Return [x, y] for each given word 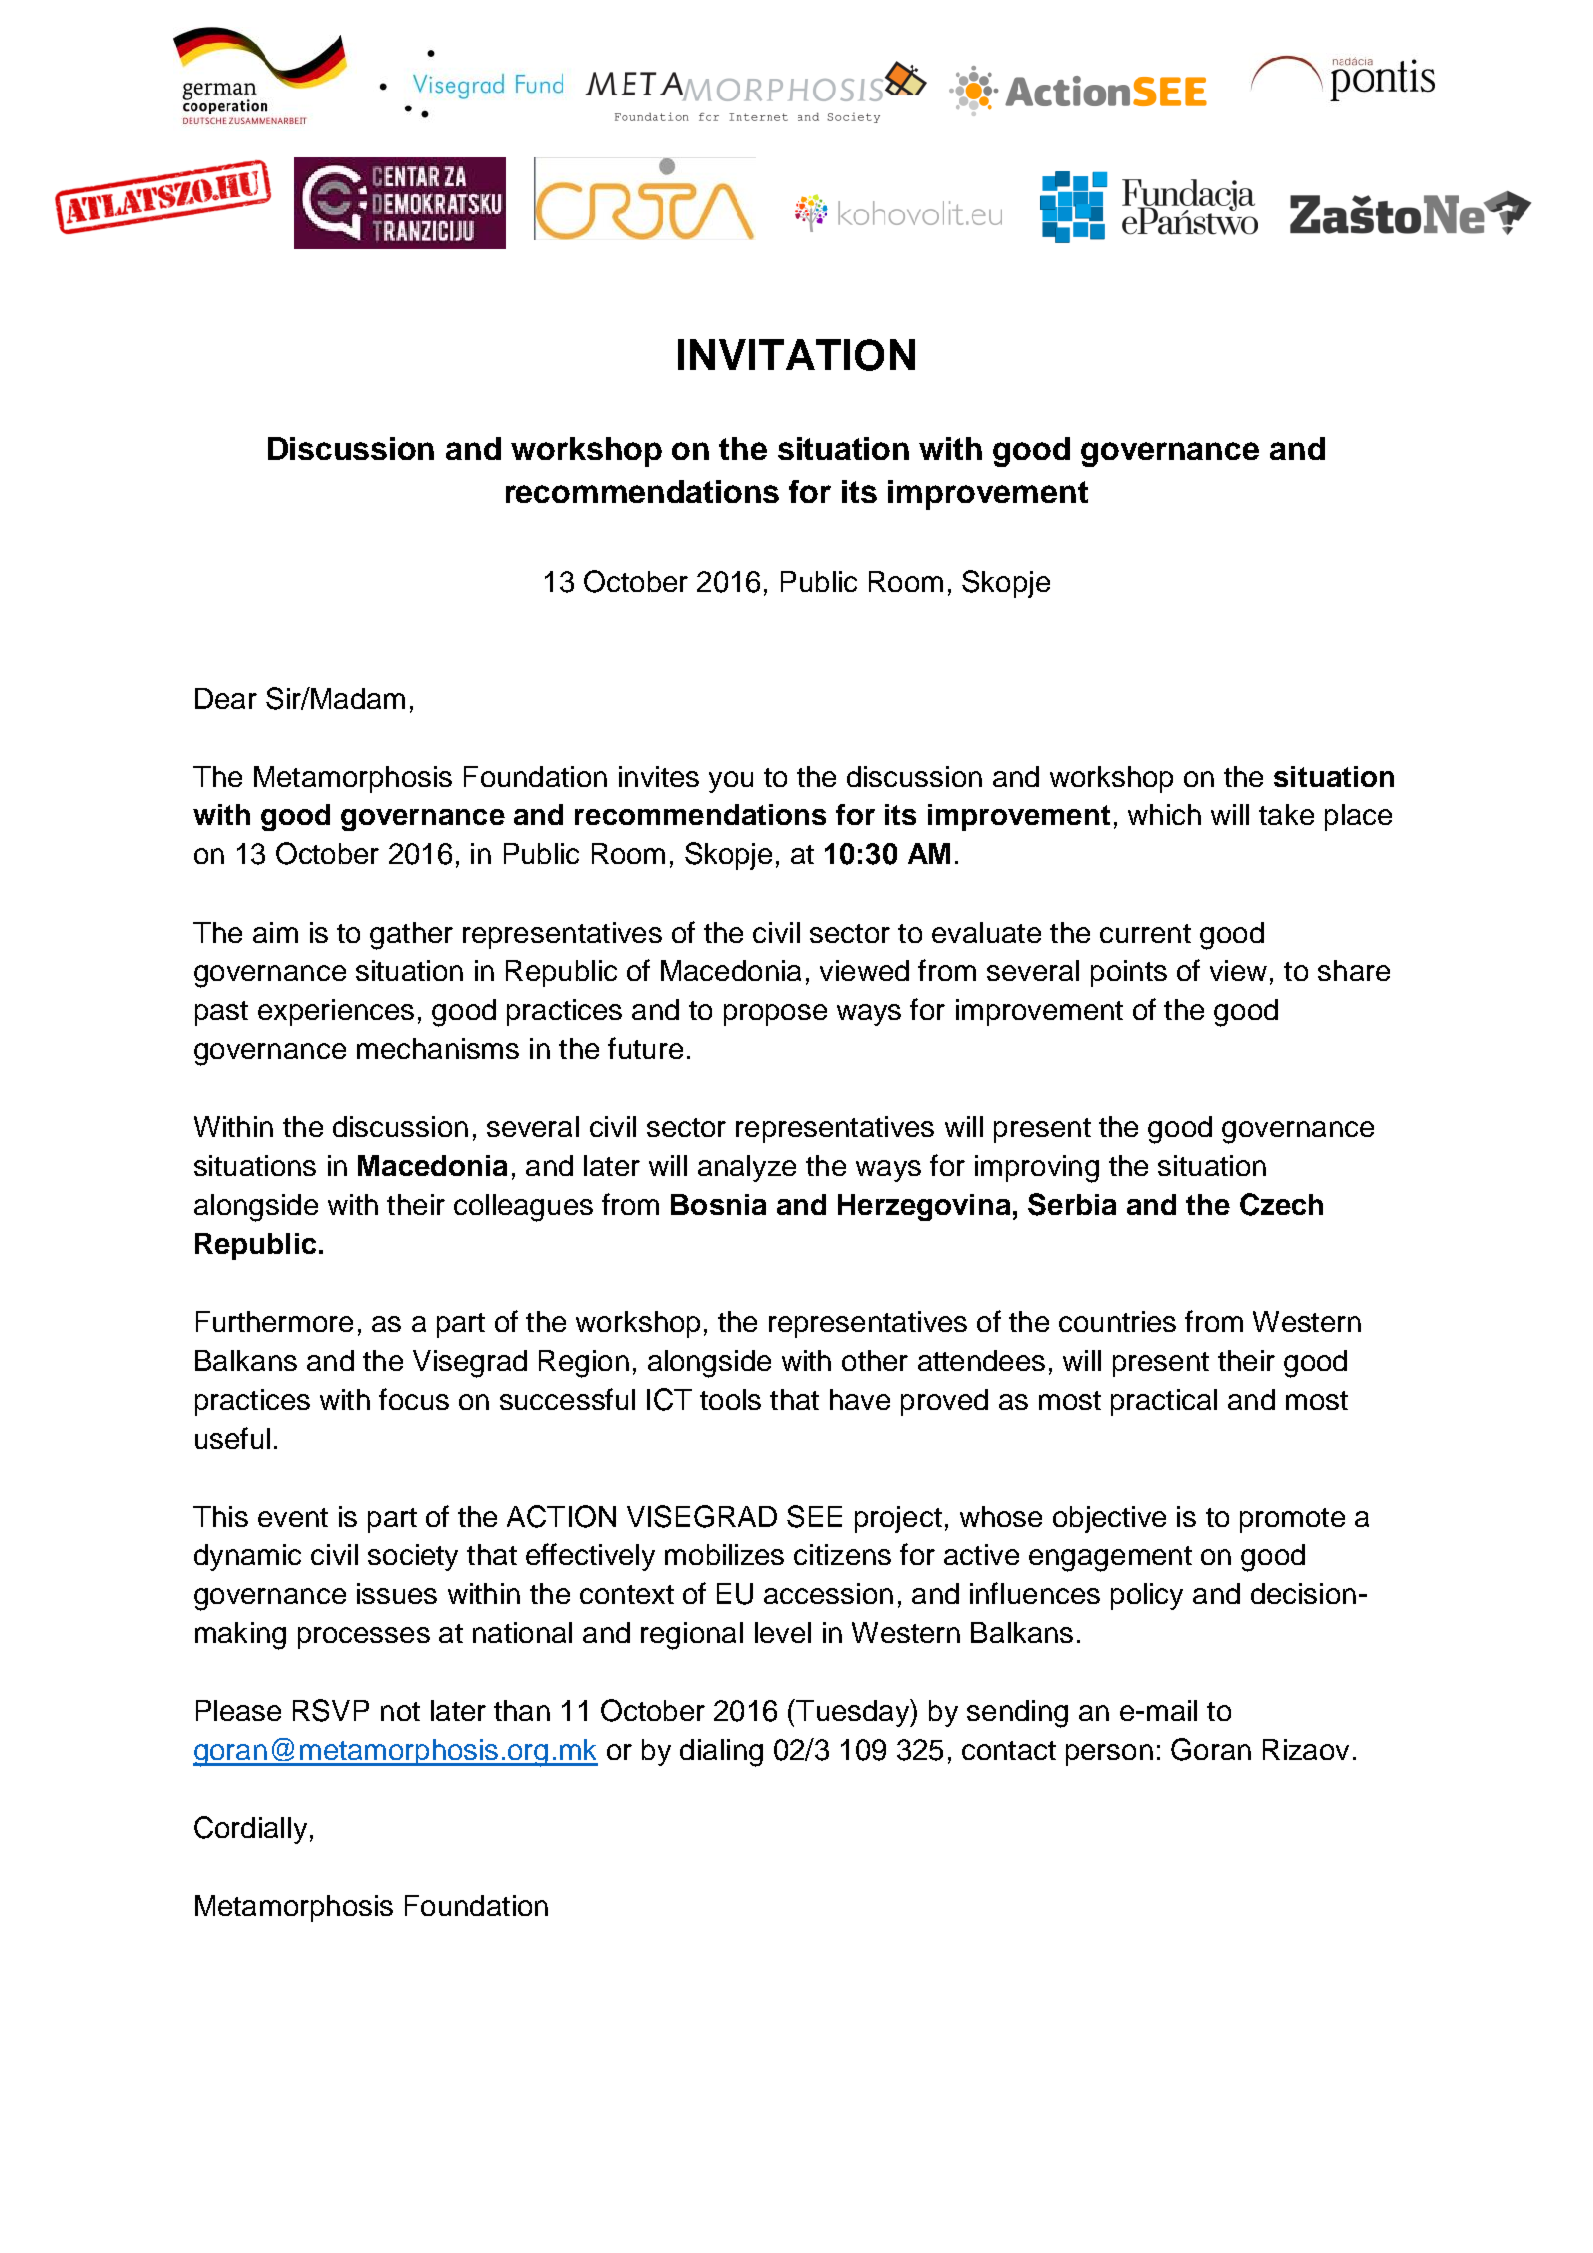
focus [414, 1399]
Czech [1281, 1204]
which [1164, 814]
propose [775, 1015]
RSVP [331, 1710]
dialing [721, 1753]
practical [1164, 1402]
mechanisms [438, 1048]
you [731, 782]
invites [659, 776]
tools [730, 1399]
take [1286, 814]
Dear [226, 698]
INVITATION [796, 355]
